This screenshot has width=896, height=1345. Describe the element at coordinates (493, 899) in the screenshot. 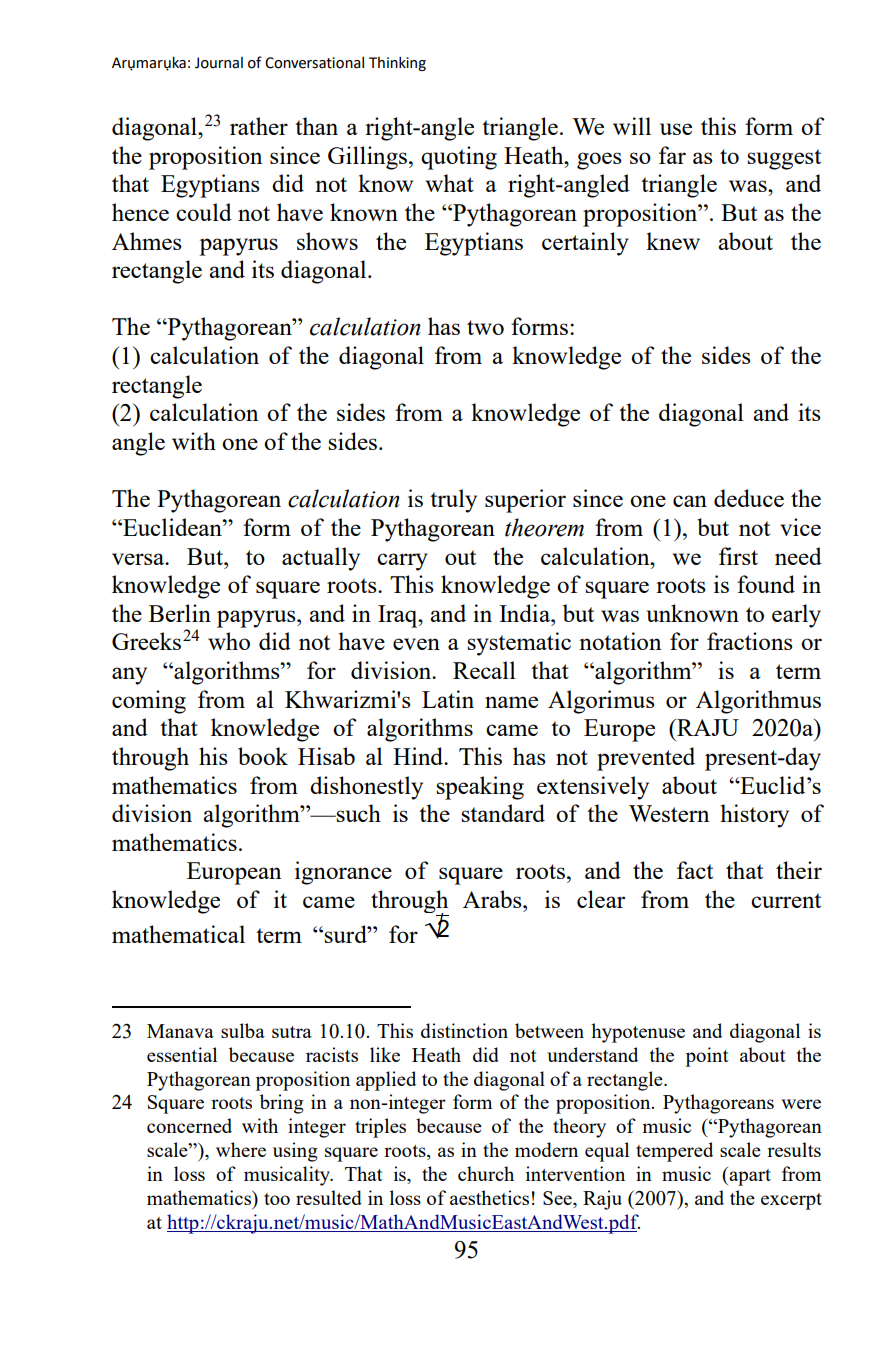

I see `Arabs` at that location.
